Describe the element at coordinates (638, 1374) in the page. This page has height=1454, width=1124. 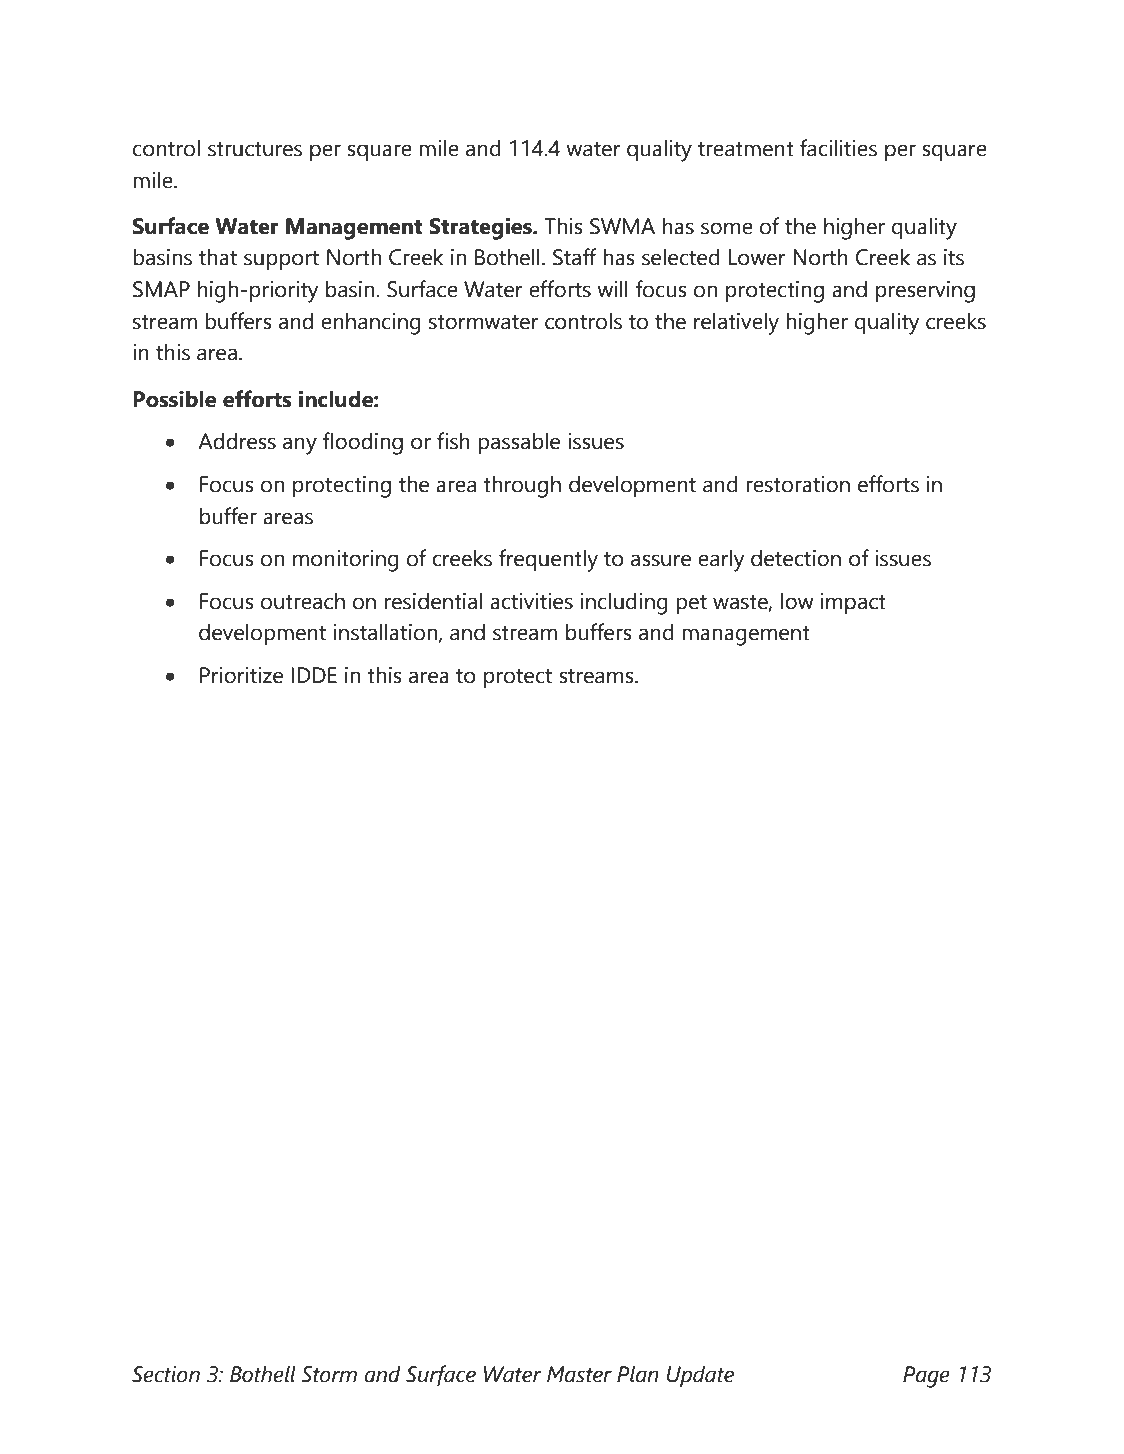
I see `Plan` at that location.
